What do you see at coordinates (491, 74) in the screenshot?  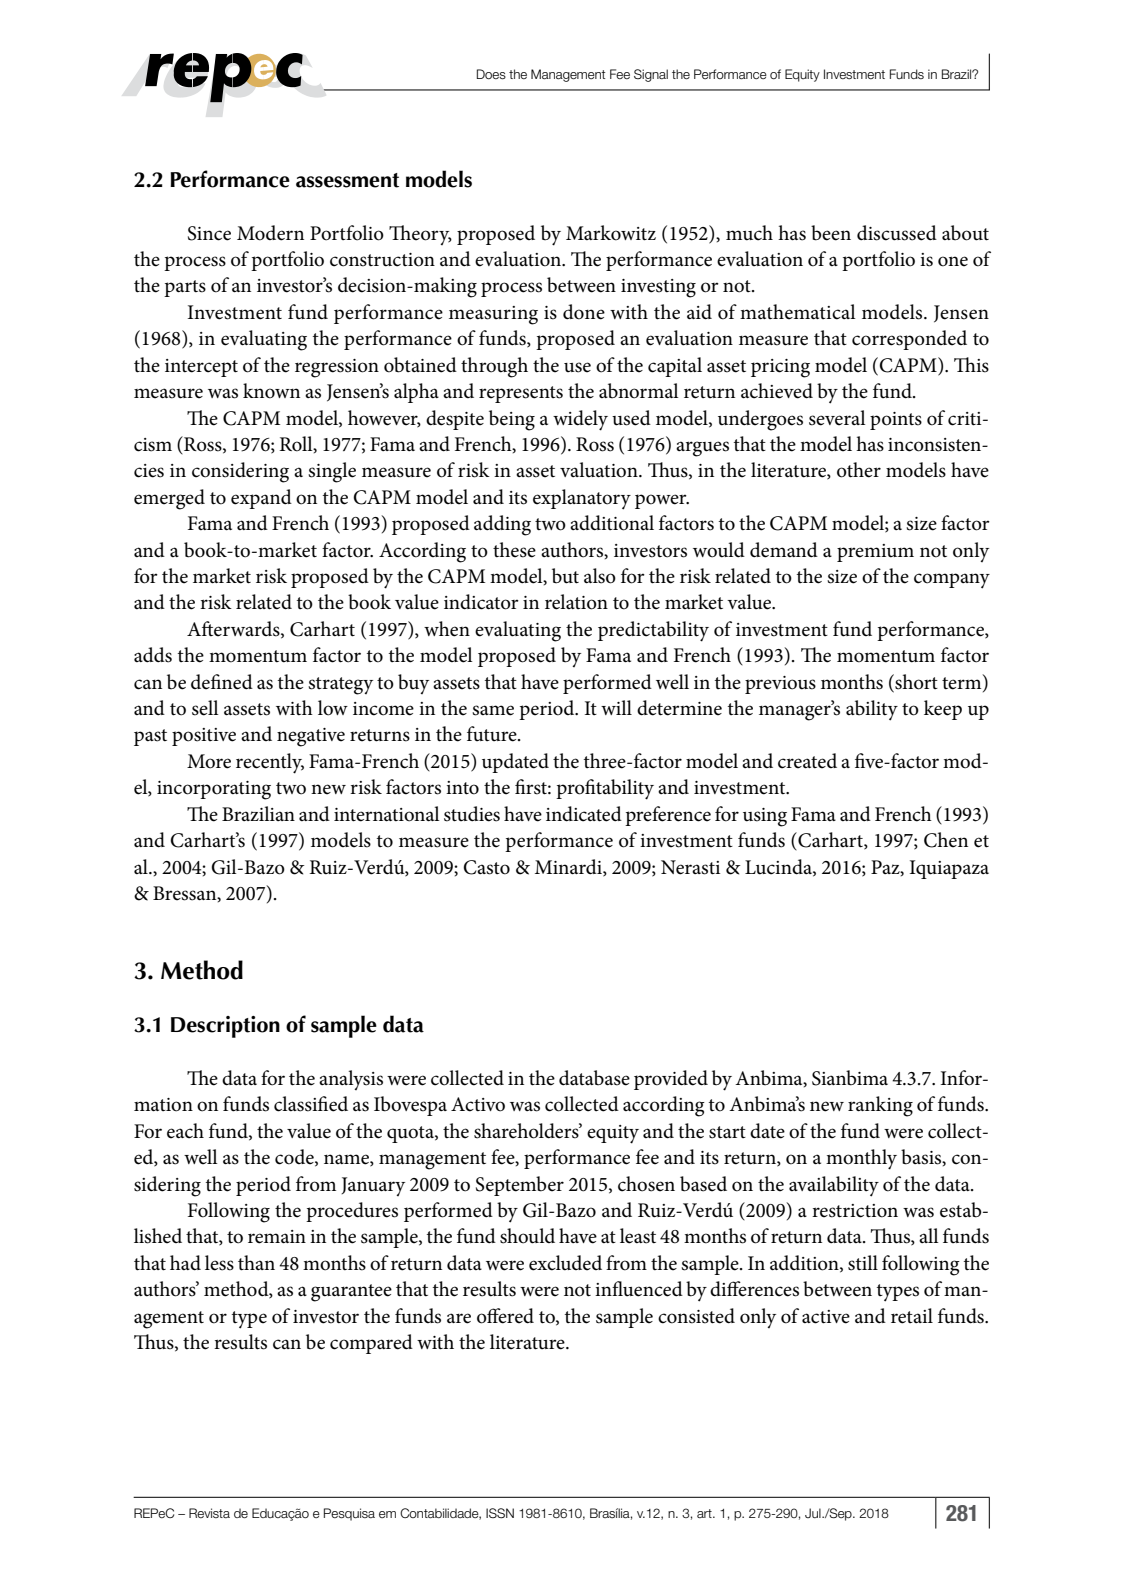 I see `Does` at bounding box center [491, 74].
